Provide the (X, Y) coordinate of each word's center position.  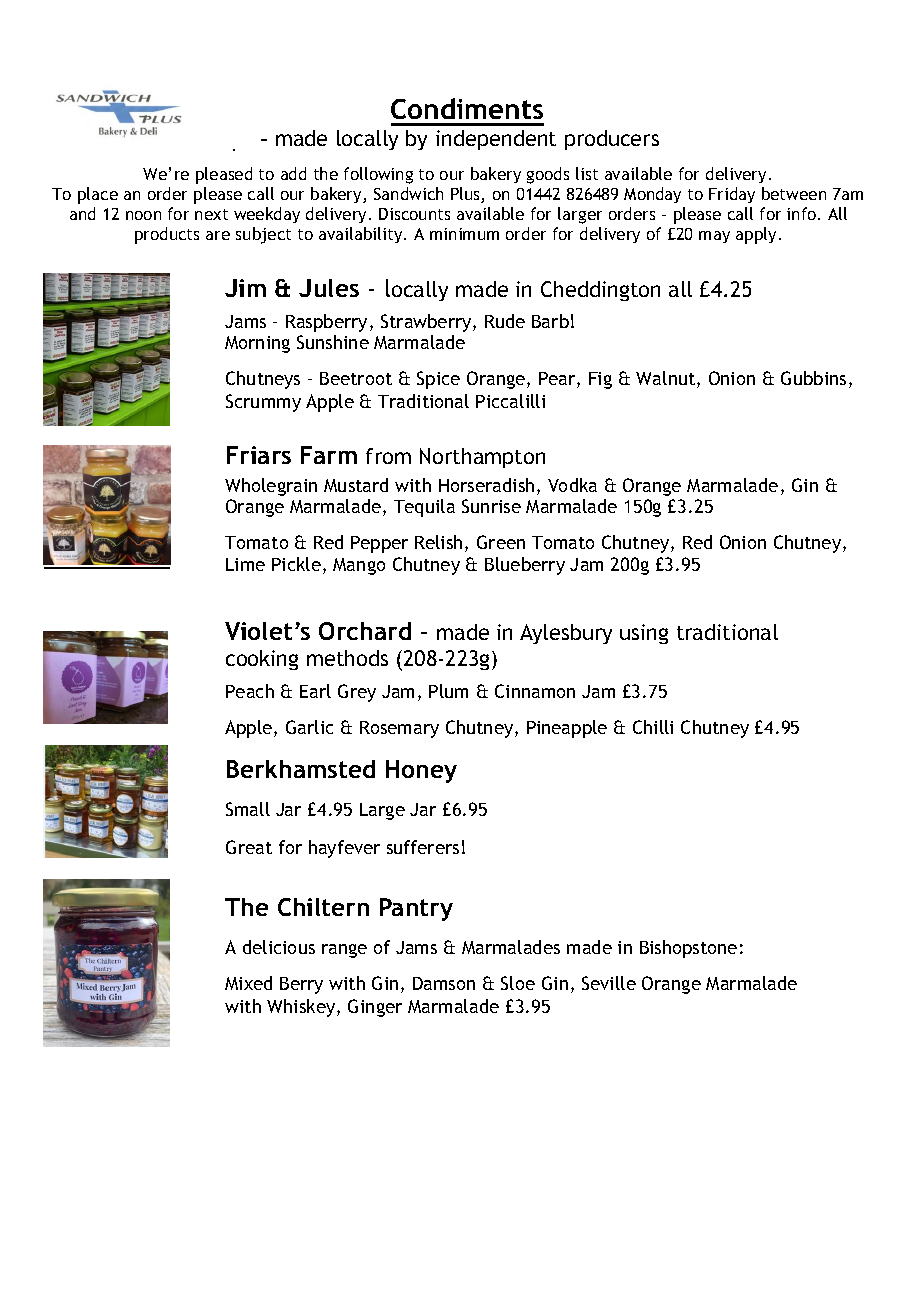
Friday (732, 195)
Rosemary (399, 729)
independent (496, 140)
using (644, 634)
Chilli (653, 727)
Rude (505, 321)
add (293, 173)
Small (248, 809)
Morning (257, 344)
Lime (245, 564)
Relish (438, 542)
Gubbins (813, 378)
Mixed (248, 983)
